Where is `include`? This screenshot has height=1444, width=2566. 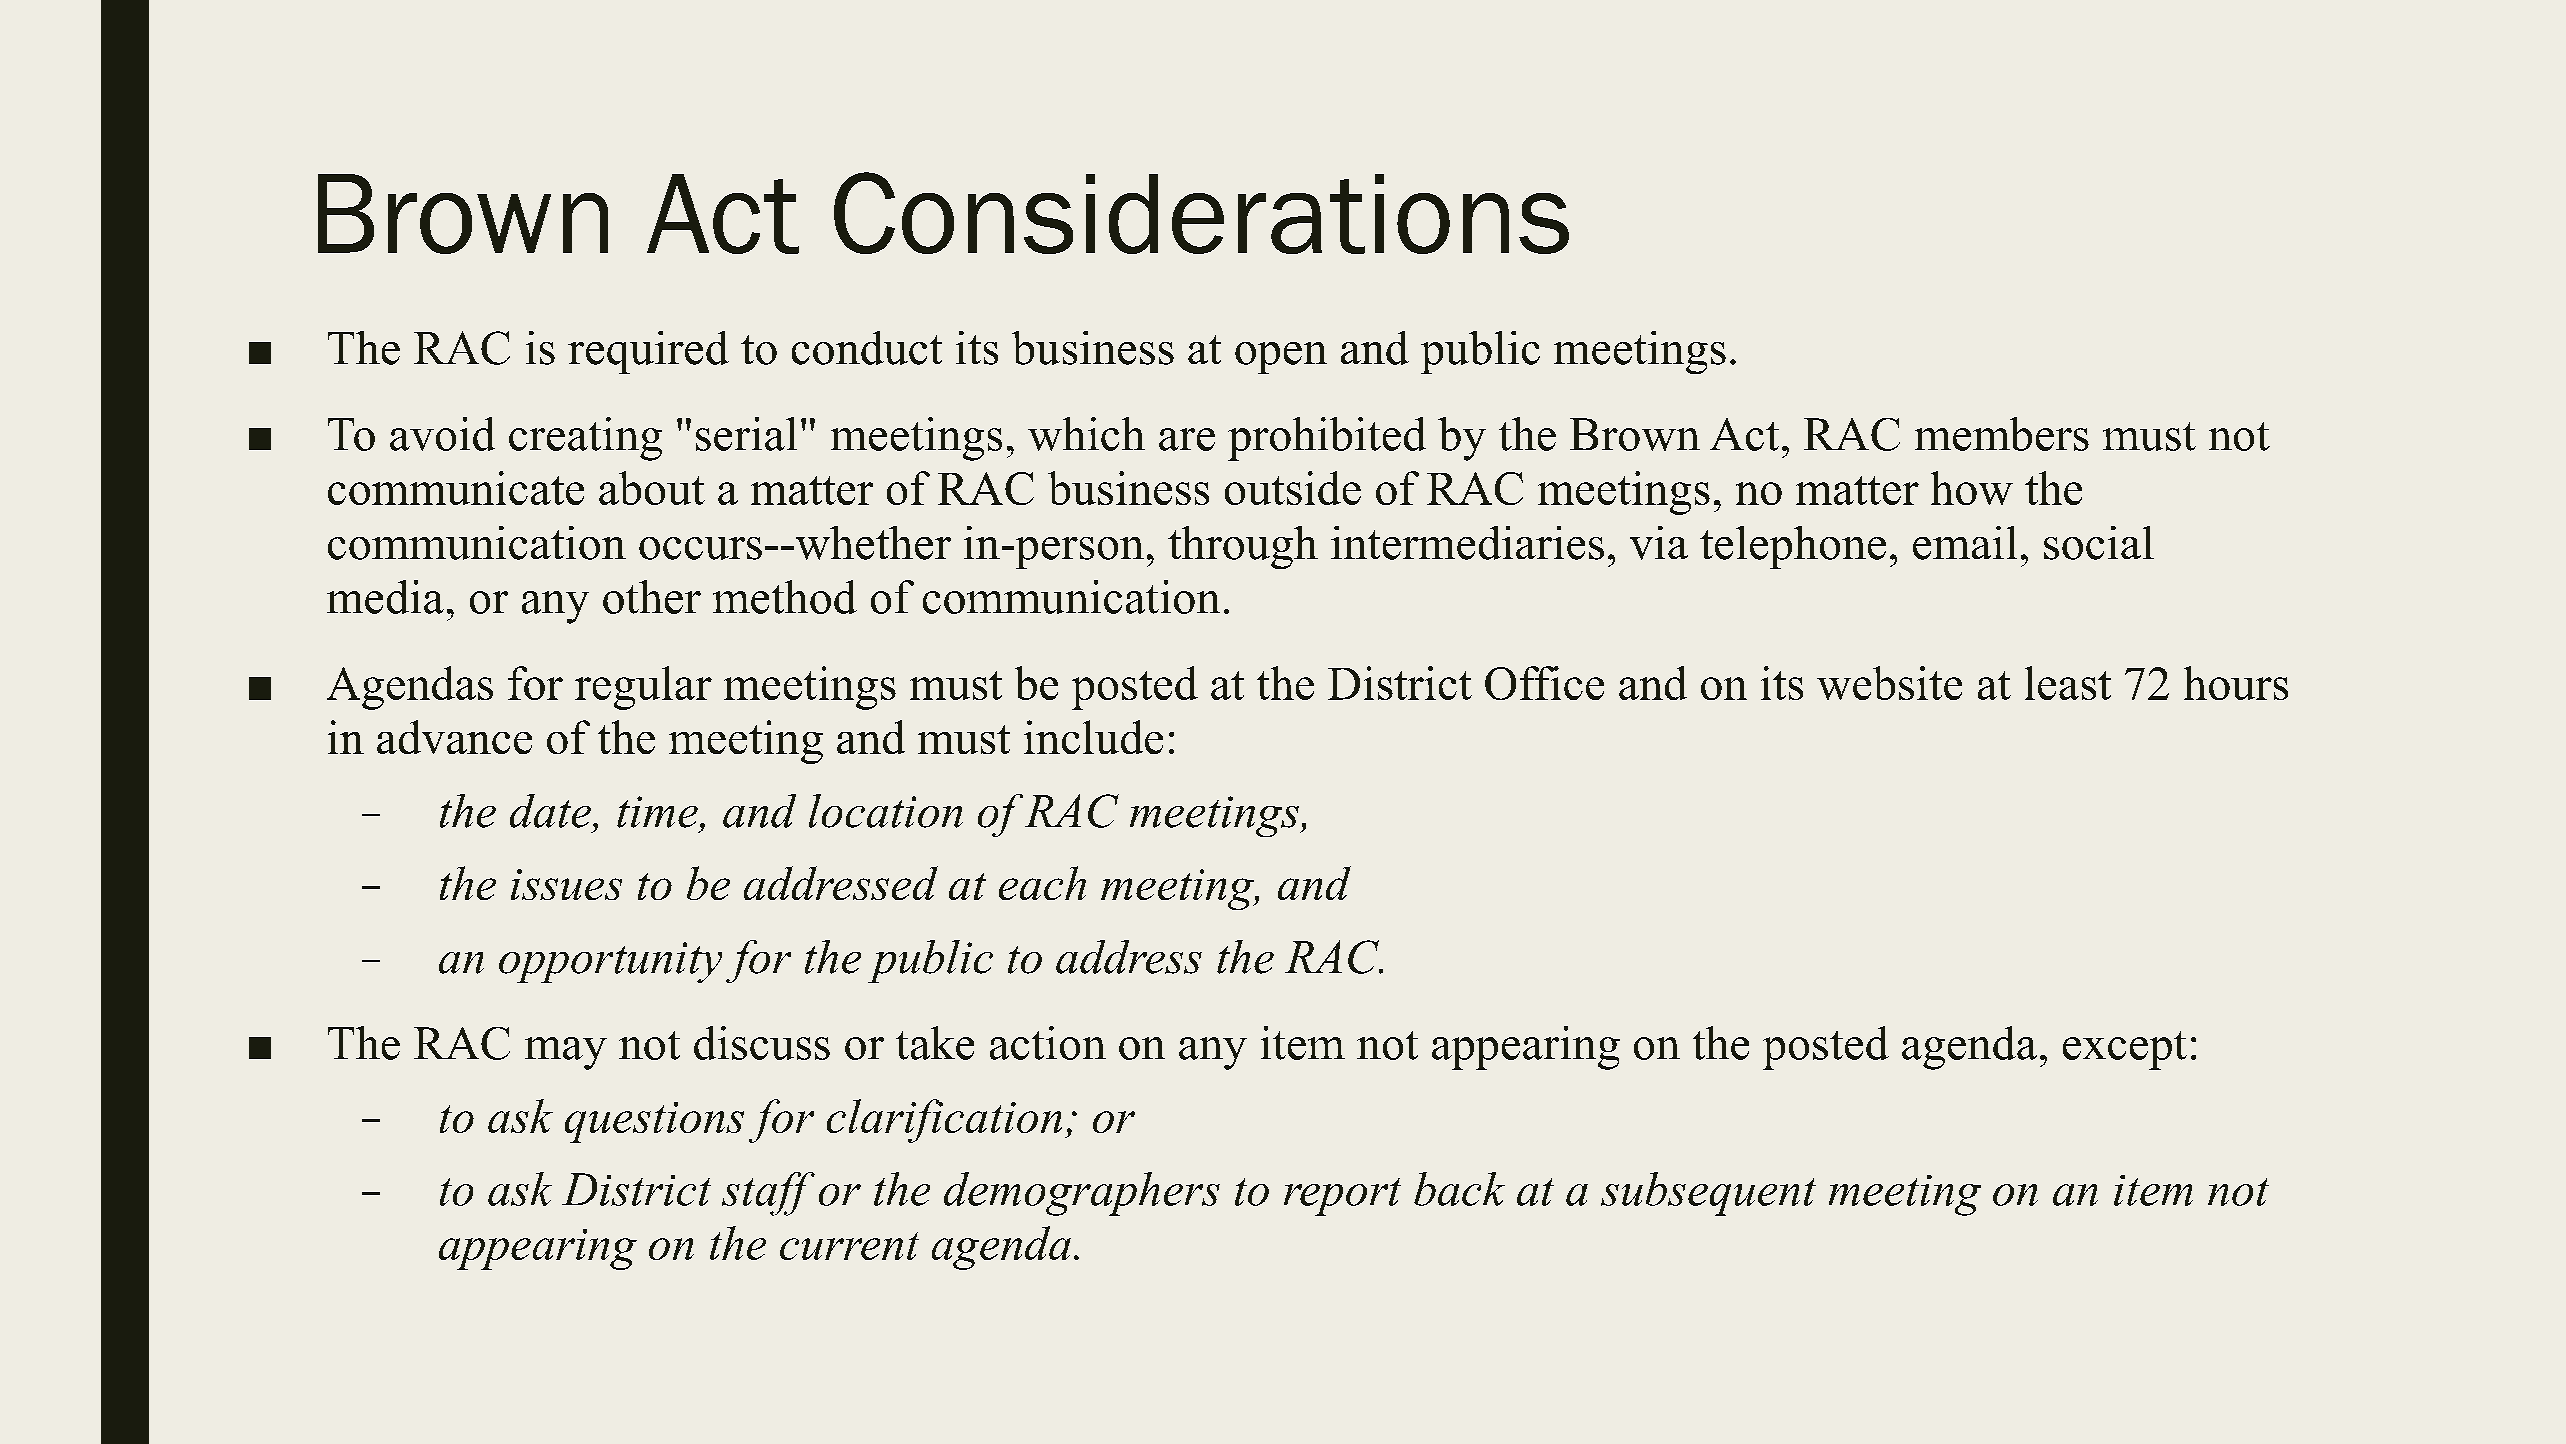
include is located at coordinates (1093, 737).
